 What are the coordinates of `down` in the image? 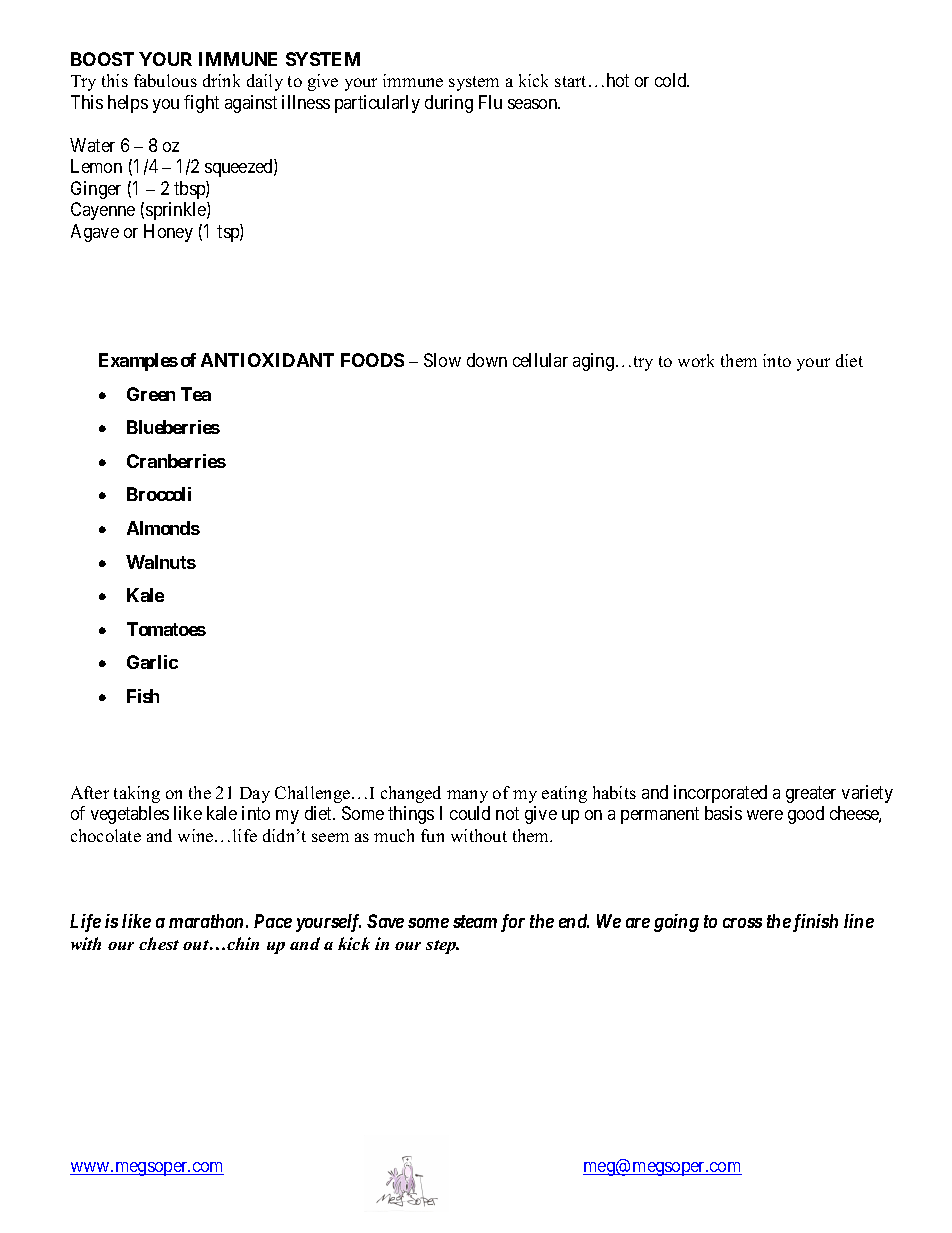 It's located at (487, 360).
